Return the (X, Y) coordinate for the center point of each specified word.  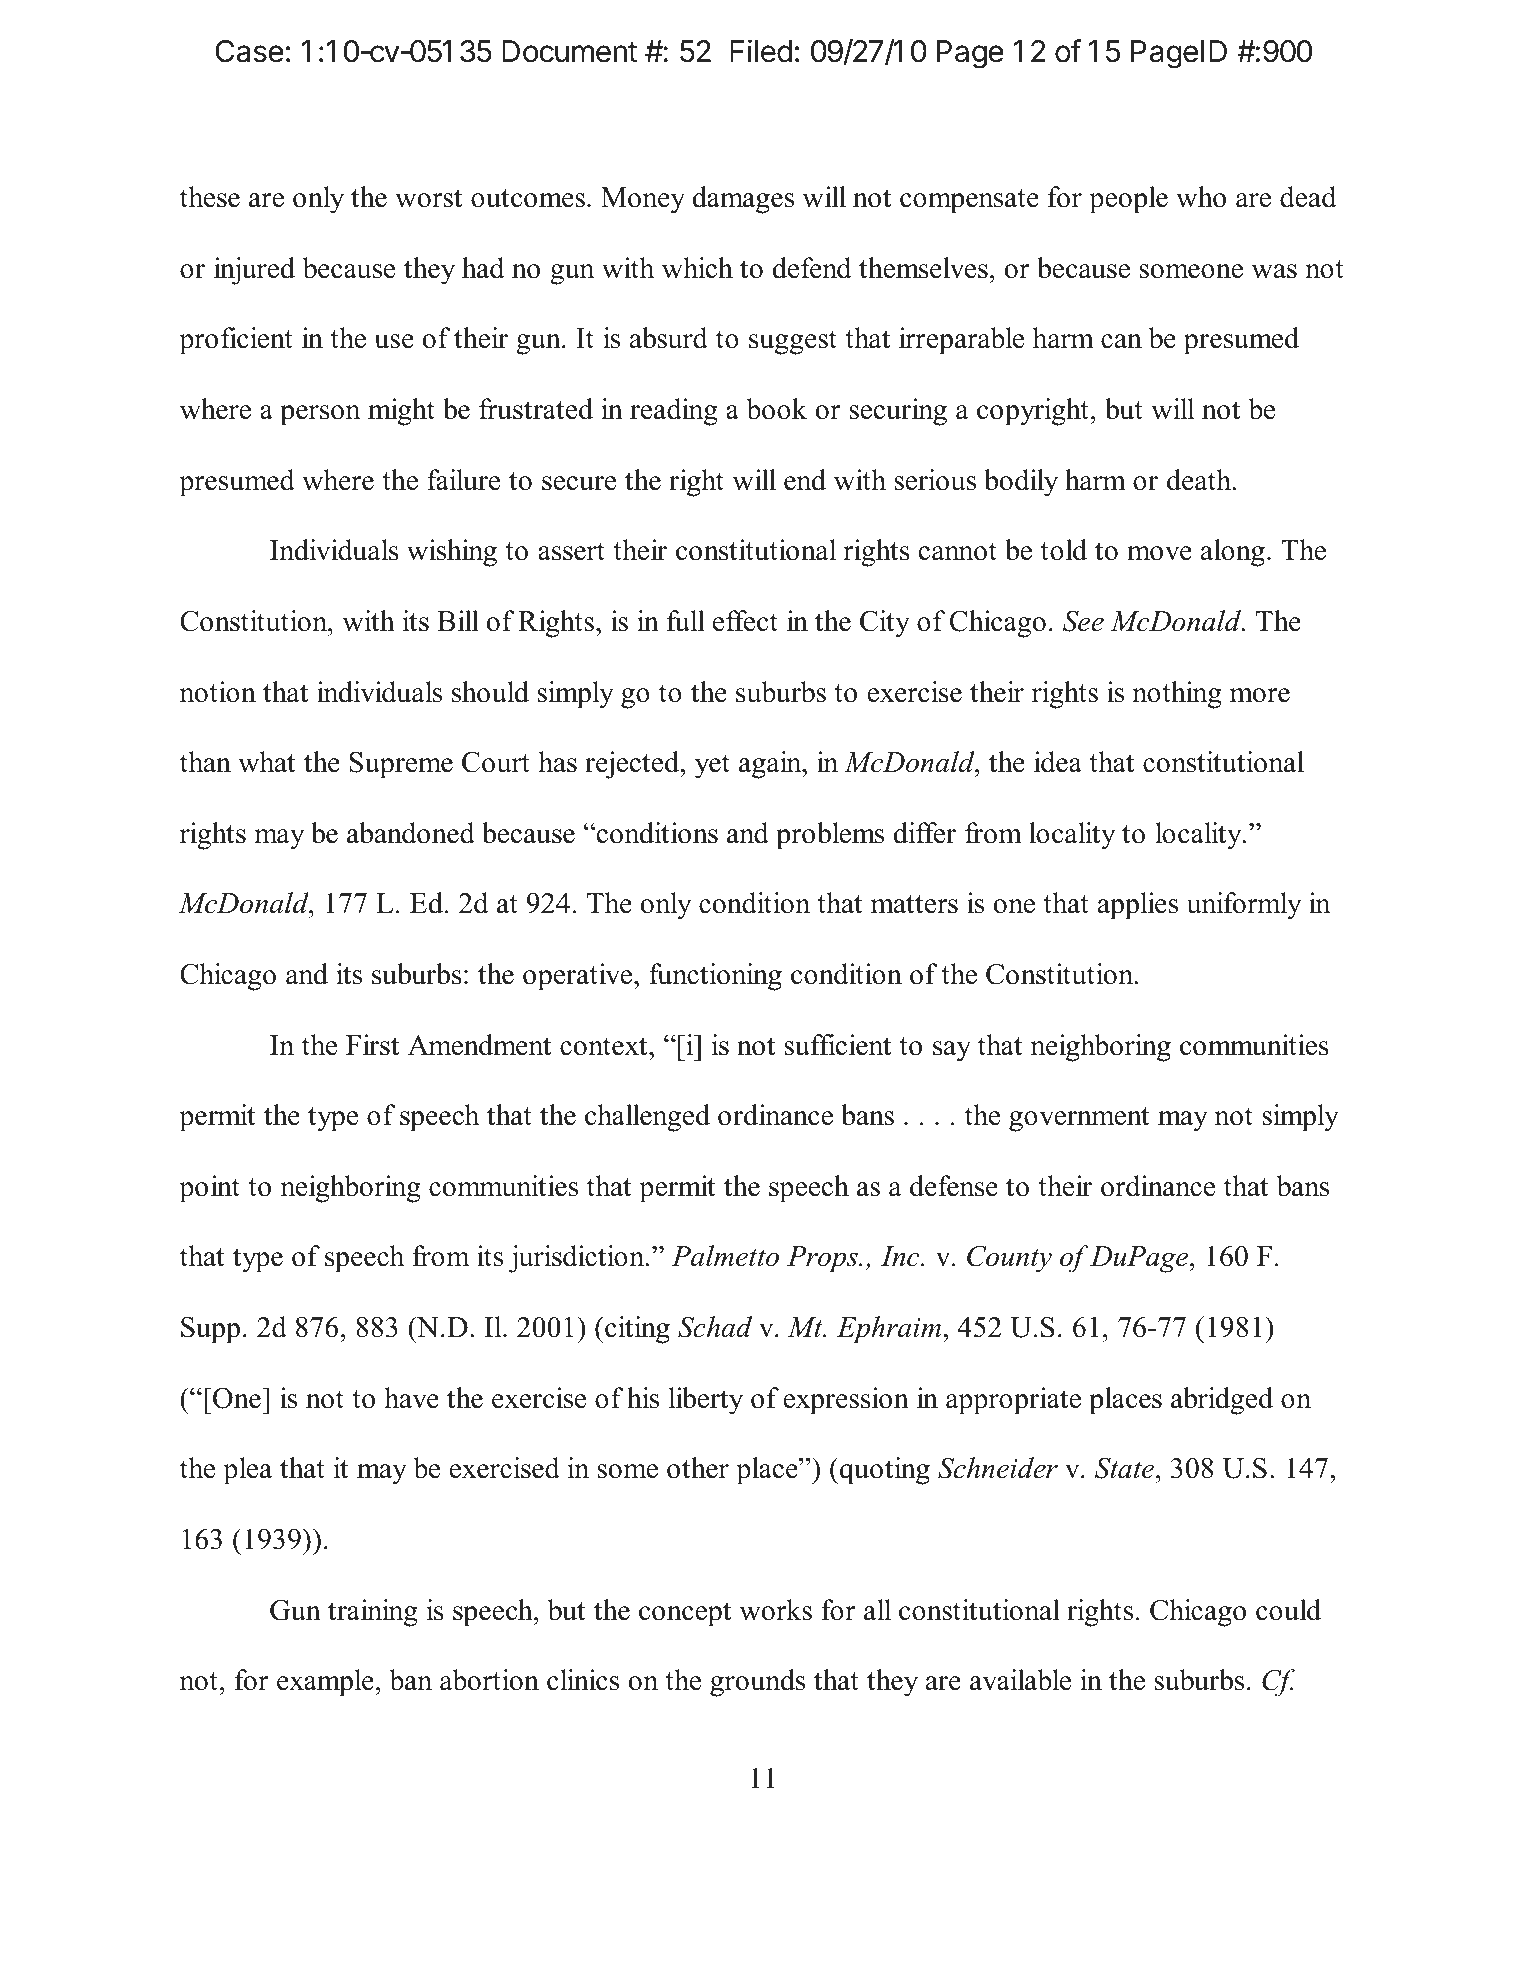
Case (250, 51)
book (777, 409)
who (1201, 197)
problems (830, 836)
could (1288, 1610)
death (1200, 480)
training (373, 1613)
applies (1138, 906)
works (775, 1610)
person (320, 415)
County (1009, 1259)
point (209, 1189)
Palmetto (725, 1256)
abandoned (411, 833)
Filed (761, 51)
